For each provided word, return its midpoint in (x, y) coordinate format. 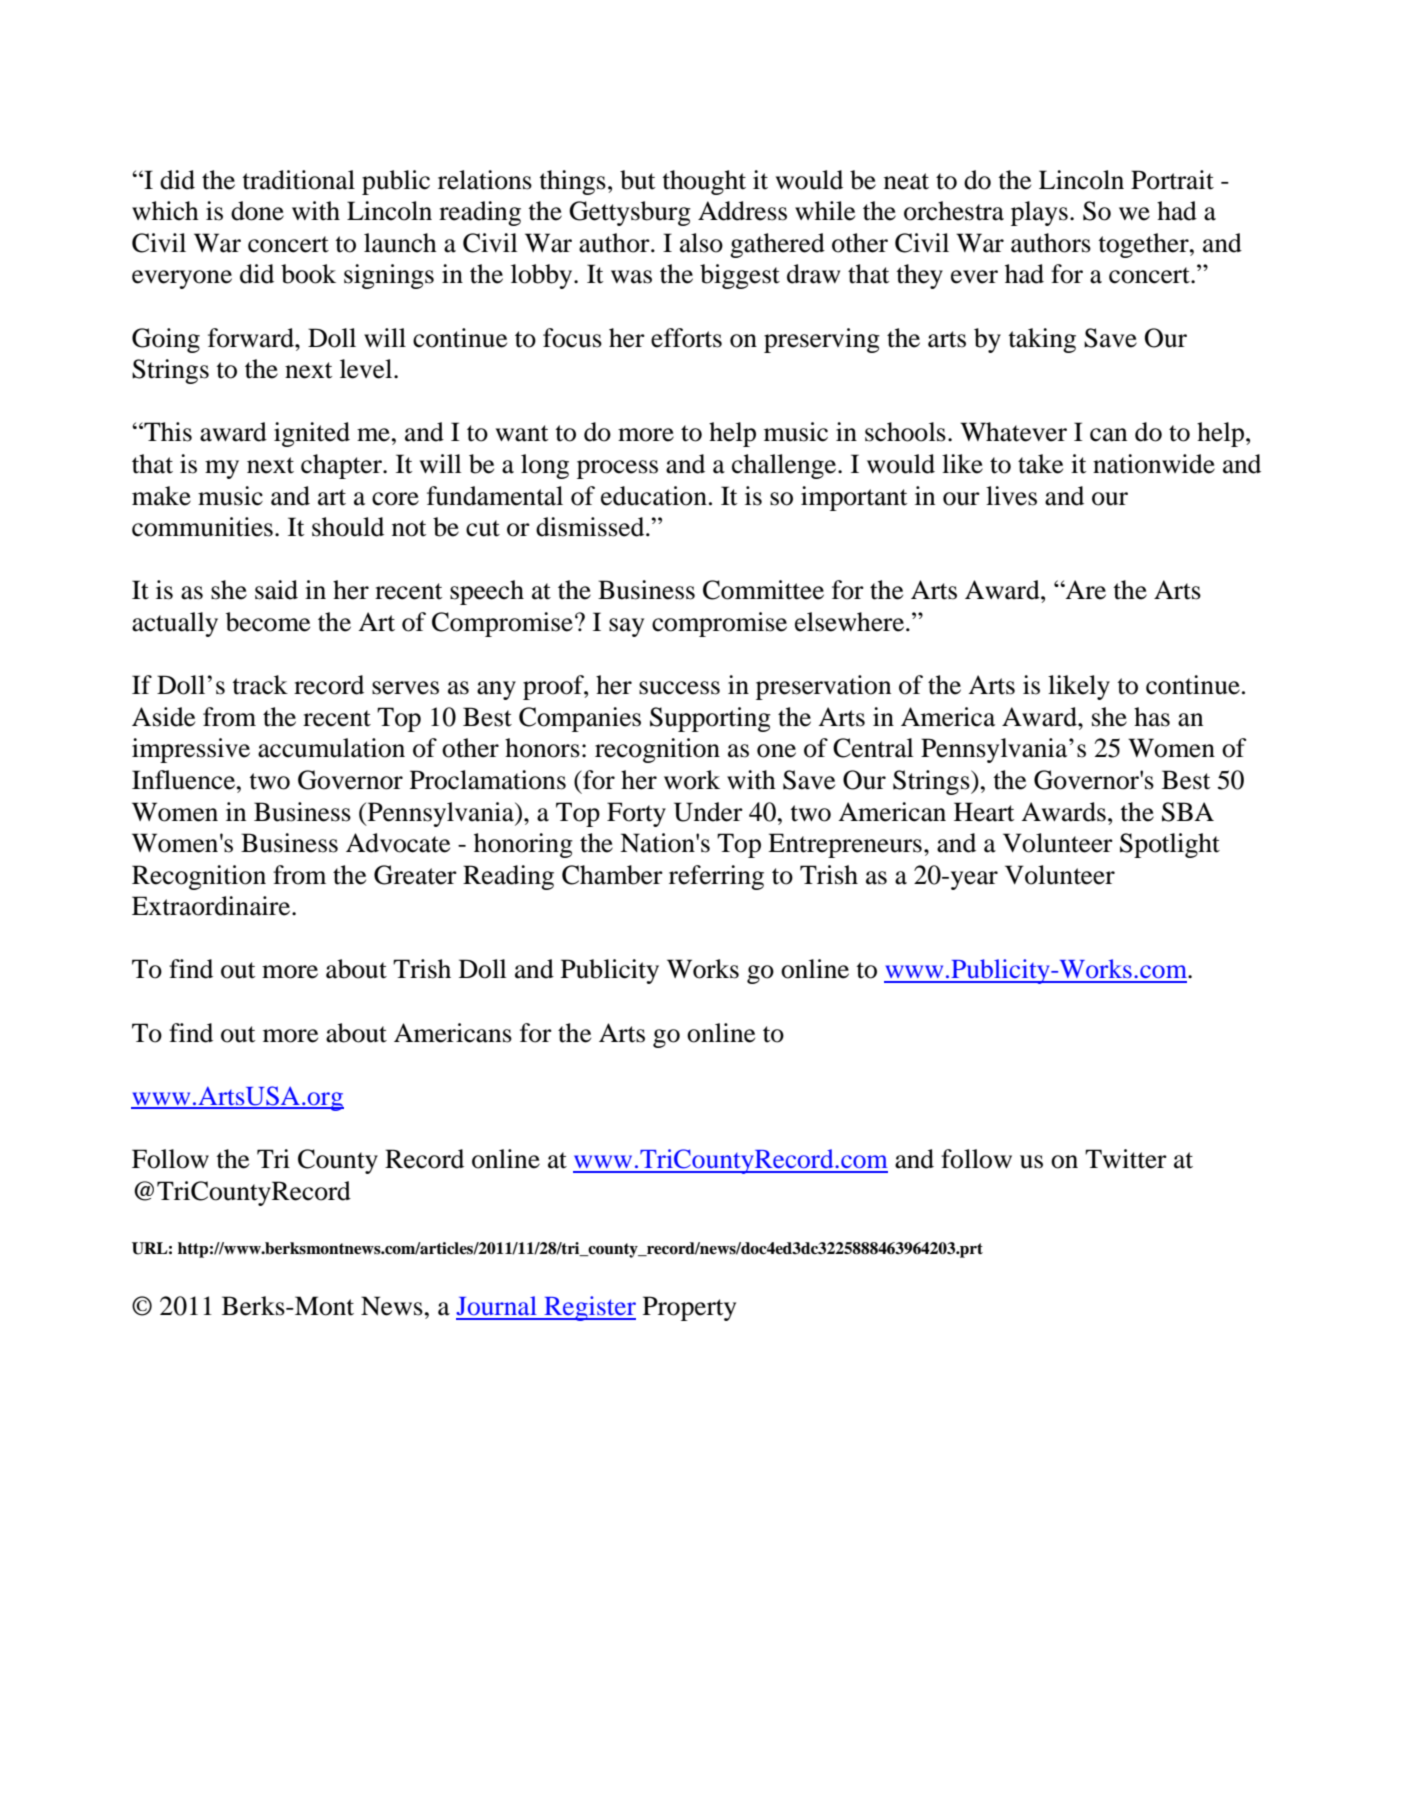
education (654, 496)
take (1040, 464)
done (257, 211)
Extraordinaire (212, 906)
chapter (342, 466)
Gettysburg (630, 213)
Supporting (710, 719)
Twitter (1126, 1159)
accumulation (331, 748)
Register (589, 1308)
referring (716, 877)
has (1152, 717)
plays (1039, 213)
